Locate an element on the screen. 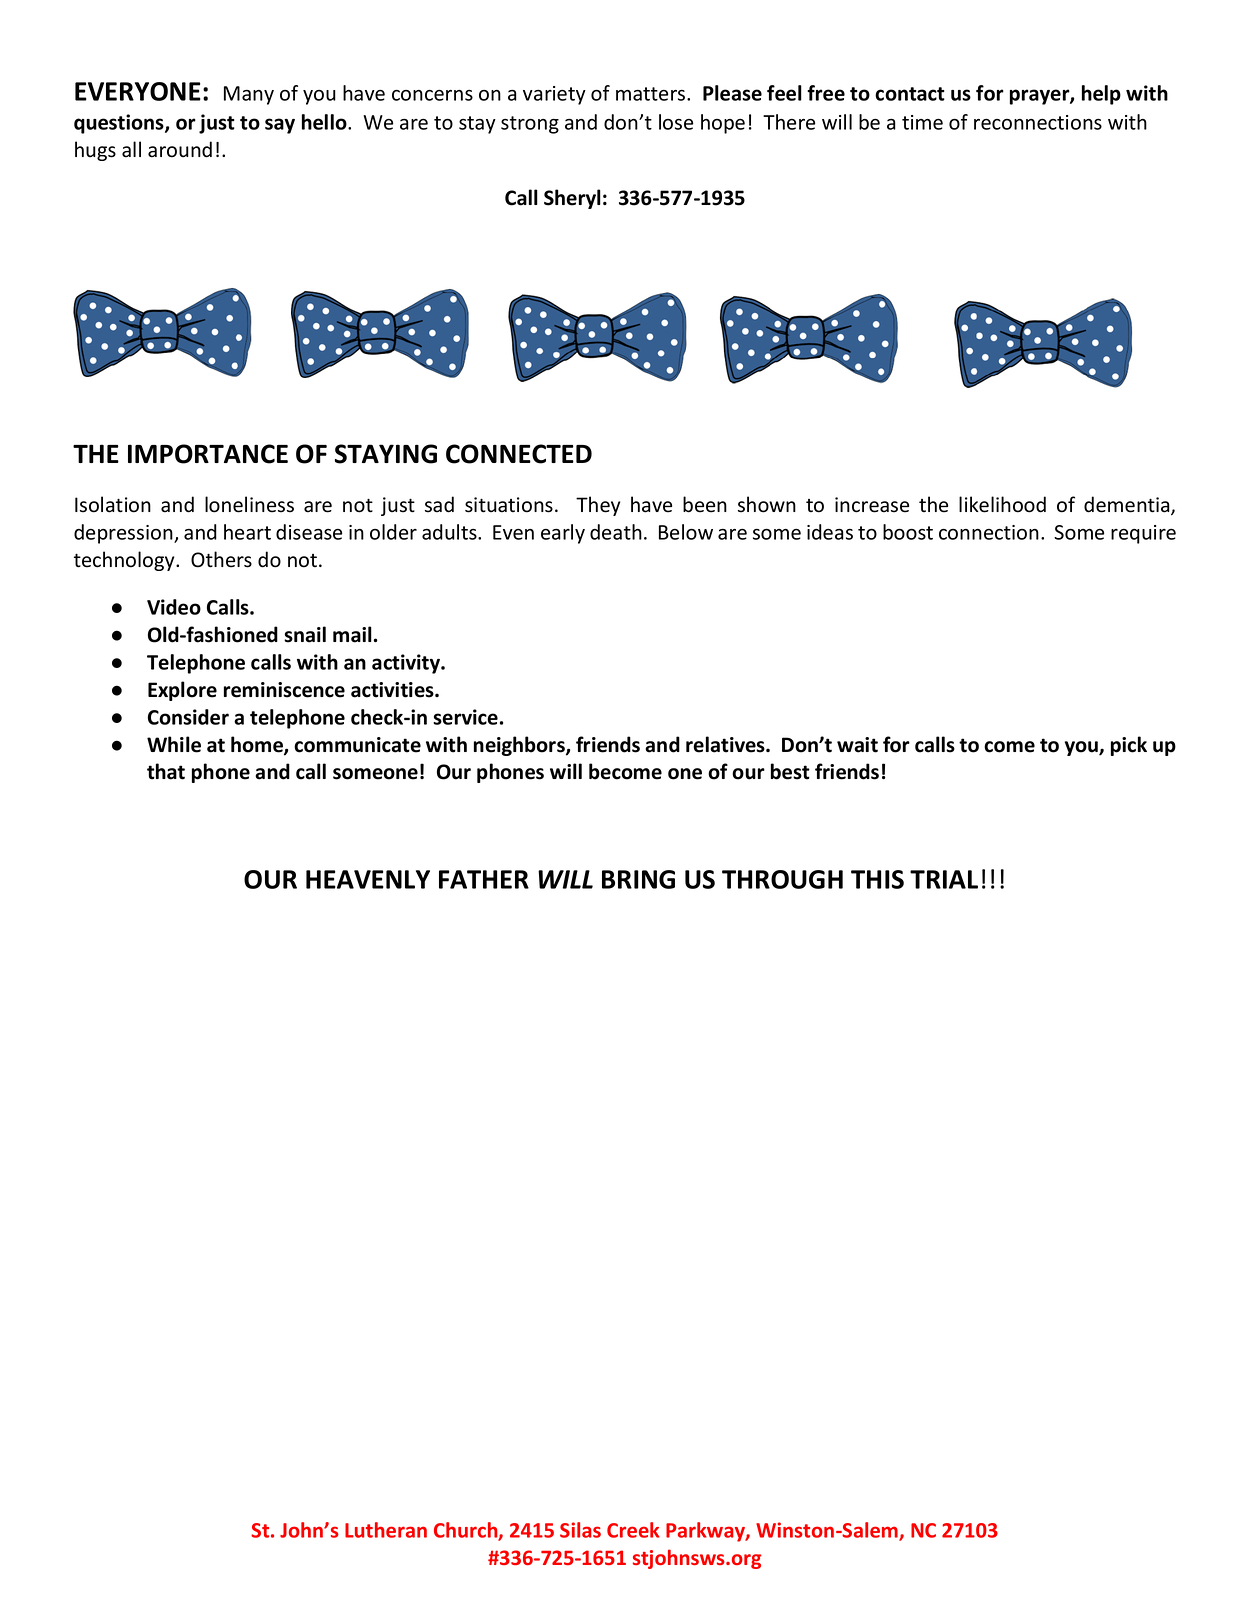 The width and height of the screenshot is (1250, 1617). around is located at coordinates (180, 149).
